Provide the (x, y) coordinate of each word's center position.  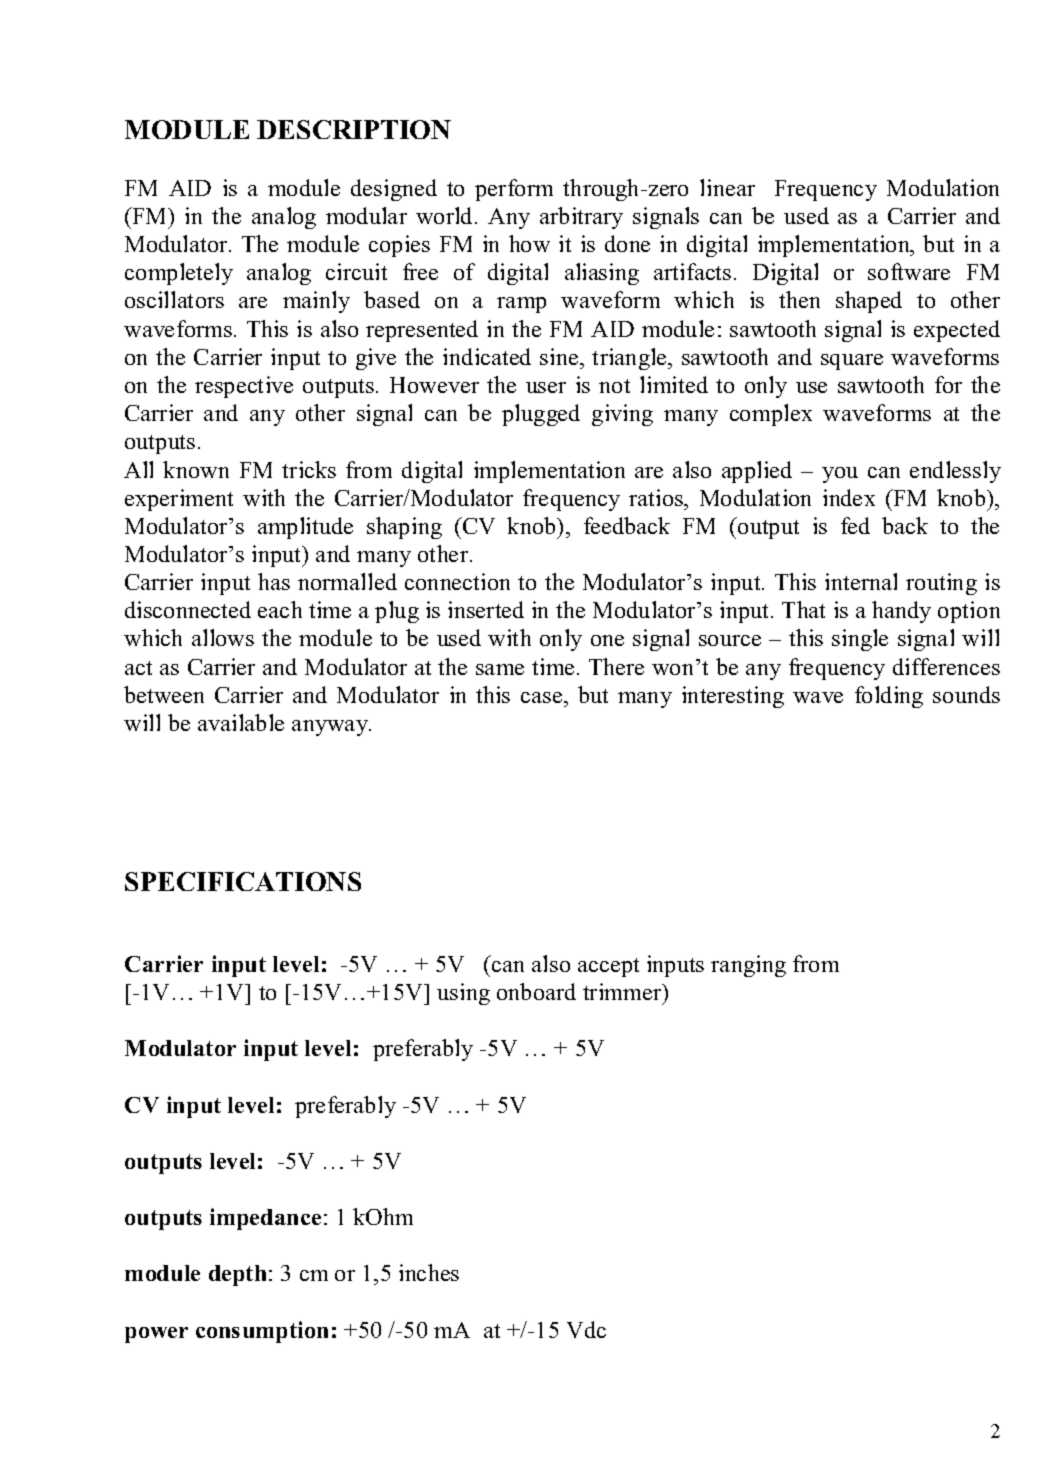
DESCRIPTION (354, 129)
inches (429, 1272)
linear (727, 187)
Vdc (586, 1329)
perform (514, 190)
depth (237, 1275)
